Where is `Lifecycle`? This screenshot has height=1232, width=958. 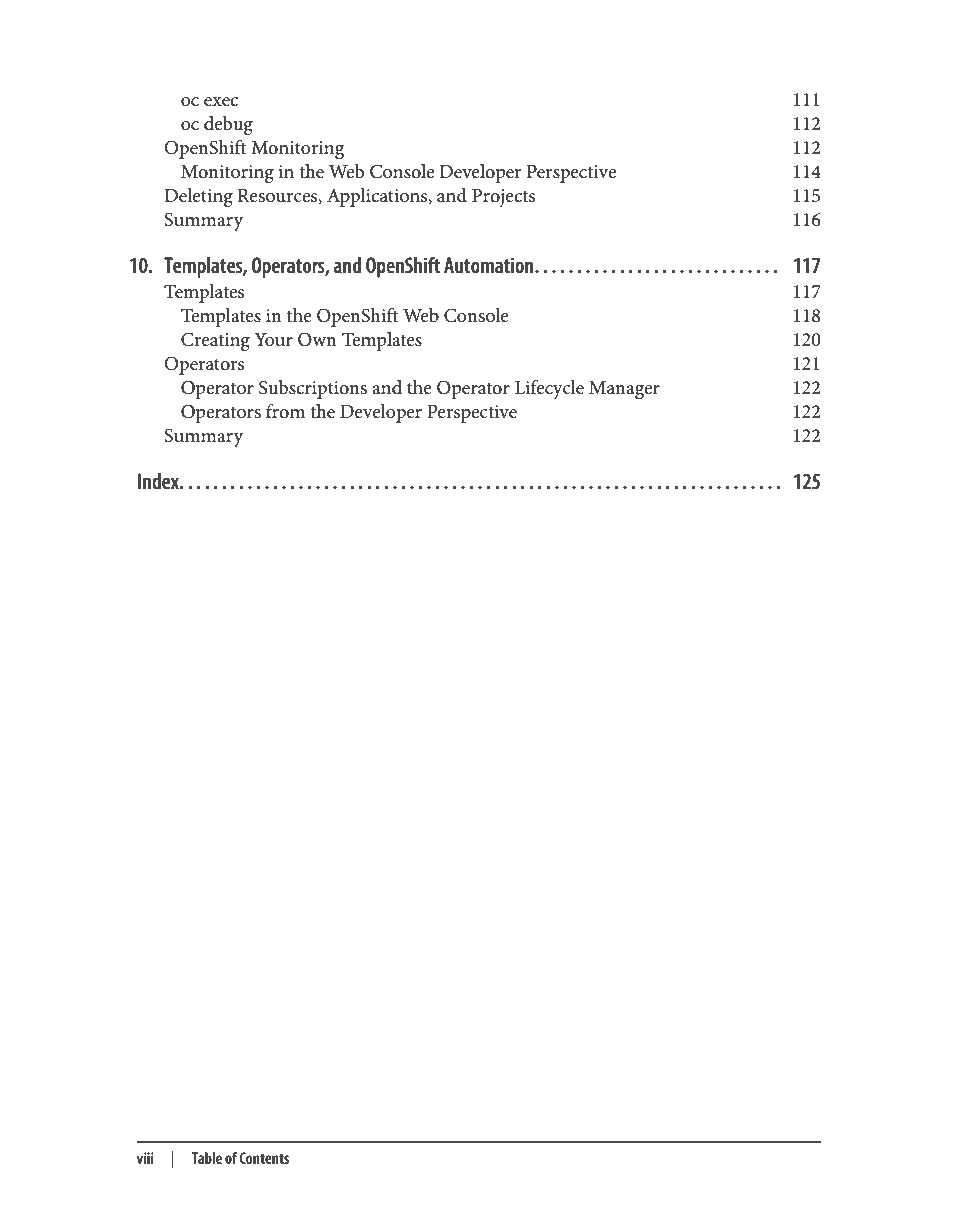
Lifecycle is located at coordinates (549, 389).
